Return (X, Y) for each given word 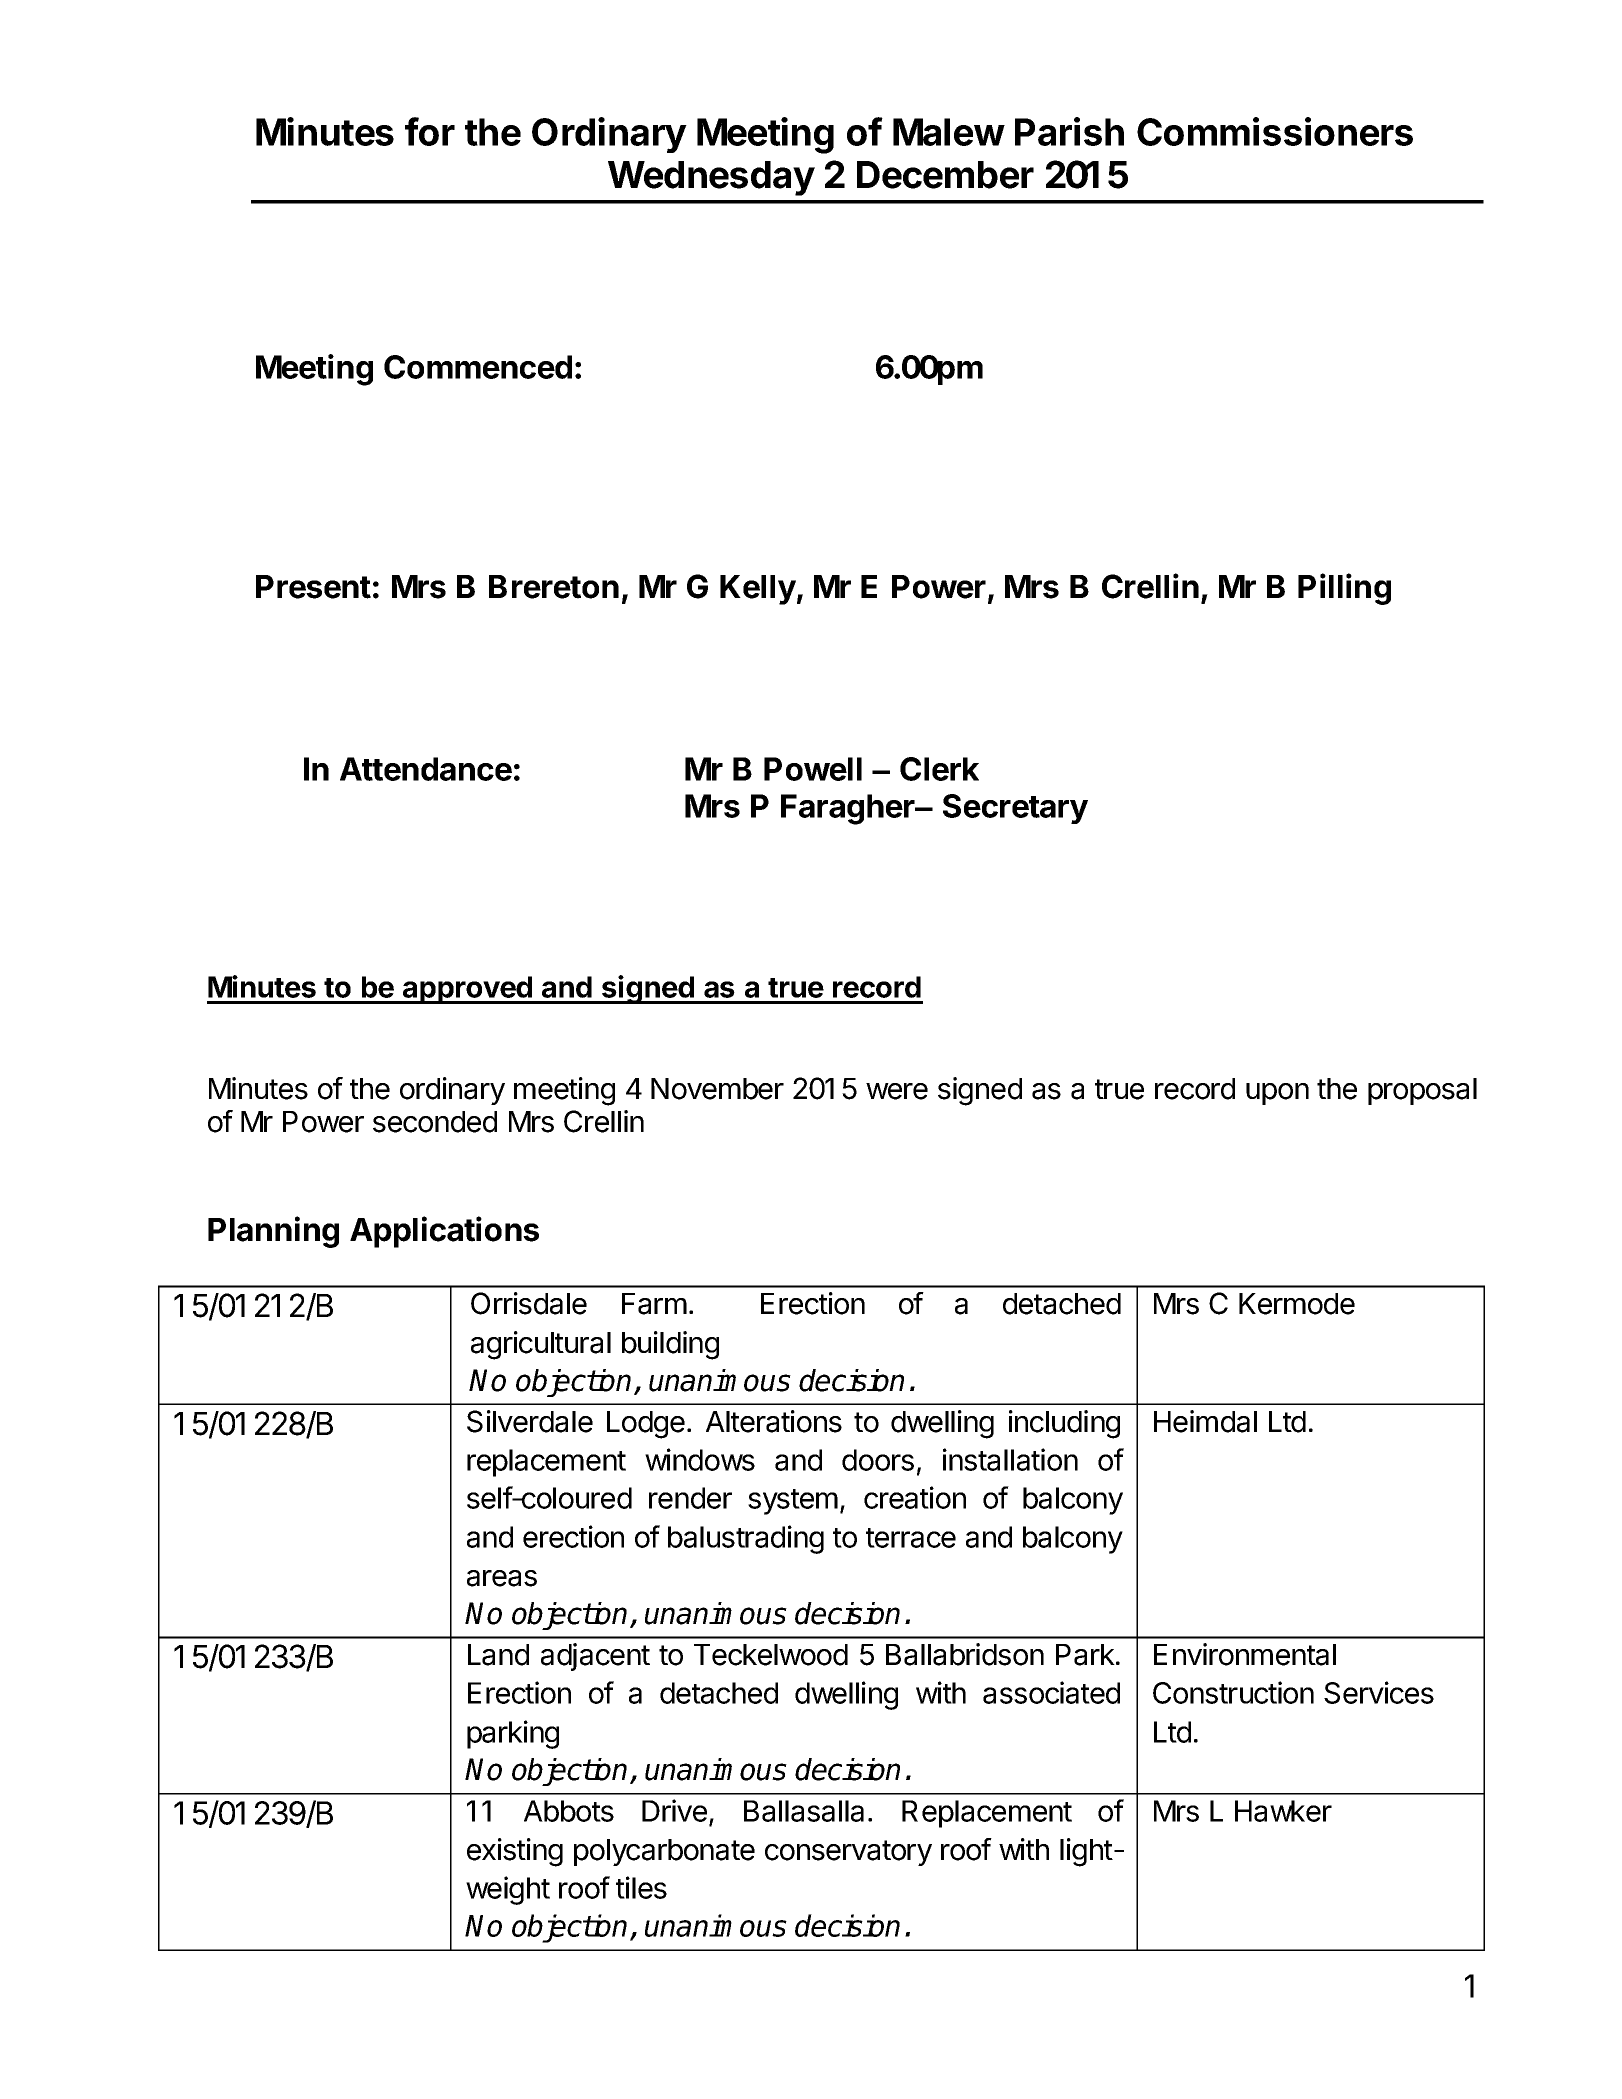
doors (878, 1460)
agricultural (541, 1345)
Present (313, 587)
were (897, 1091)
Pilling (1344, 589)
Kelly (758, 590)
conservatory (848, 1853)
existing (515, 1852)
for (430, 131)
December (945, 175)
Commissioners (1275, 131)
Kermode (1297, 1304)
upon (1277, 1094)
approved (467, 990)
